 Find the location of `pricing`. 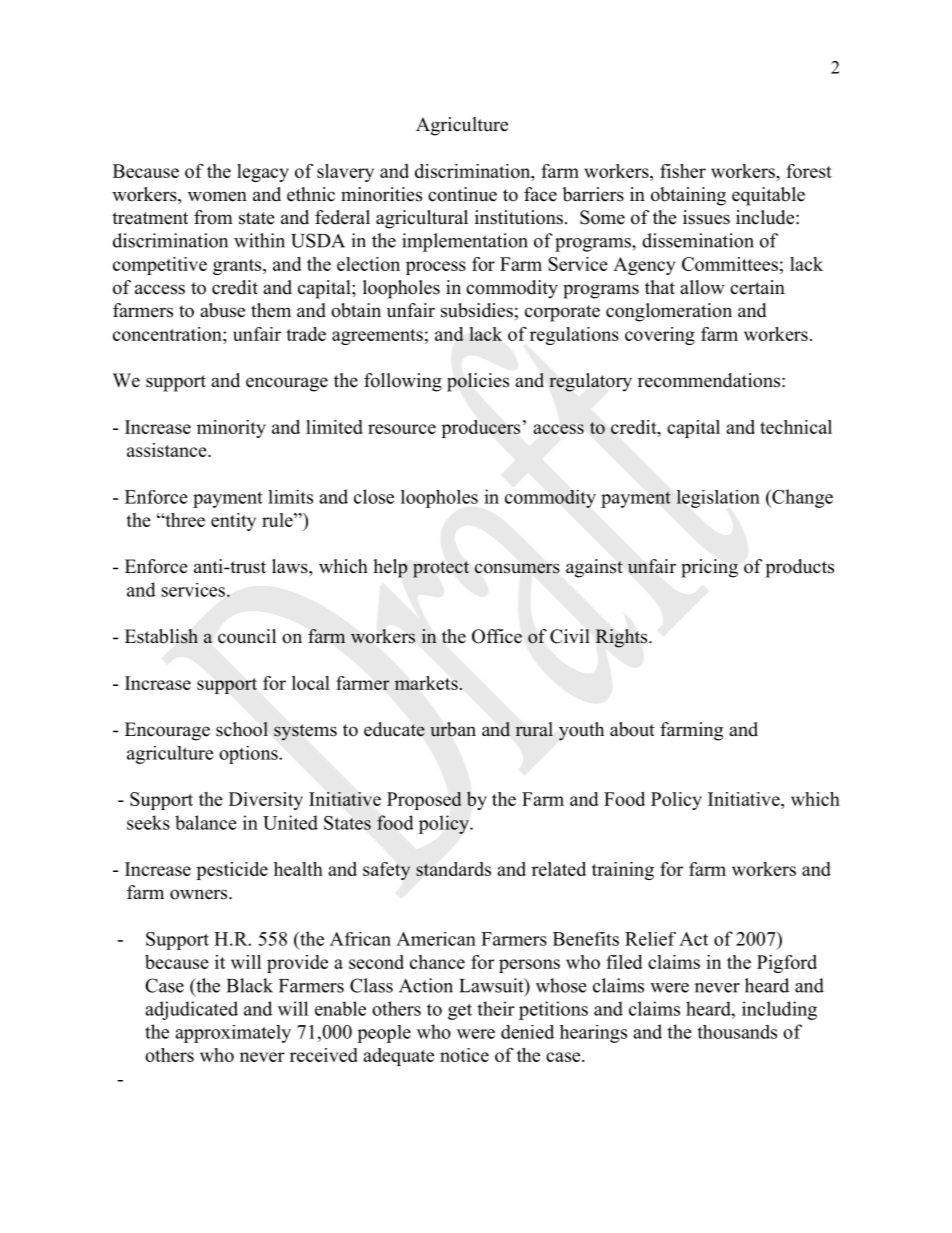

pricing is located at coordinates (709, 568).
